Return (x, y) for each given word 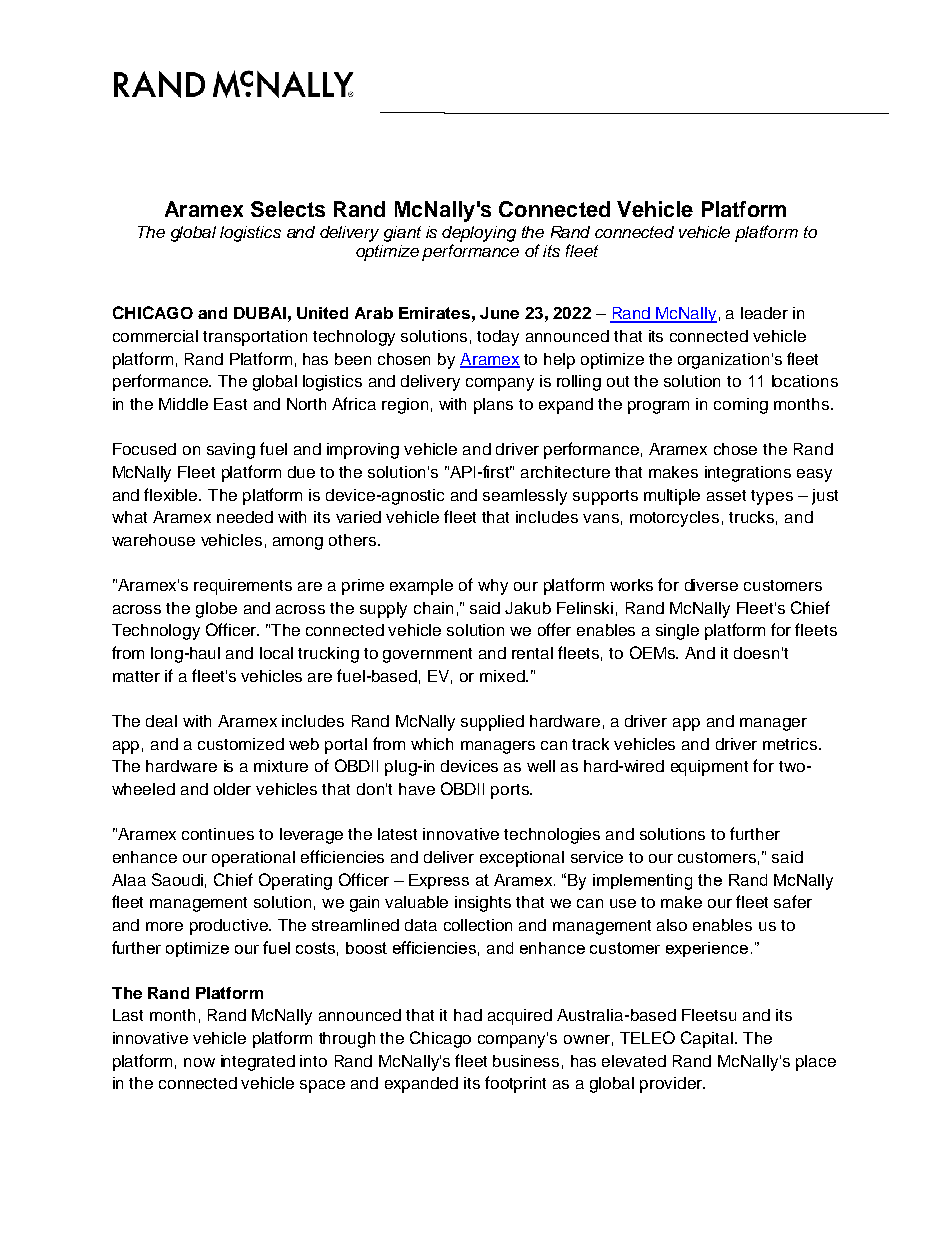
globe (216, 610)
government (427, 655)
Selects (288, 209)
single (677, 632)
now (199, 1062)
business (526, 1061)
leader (764, 313)
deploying (479, 234)
